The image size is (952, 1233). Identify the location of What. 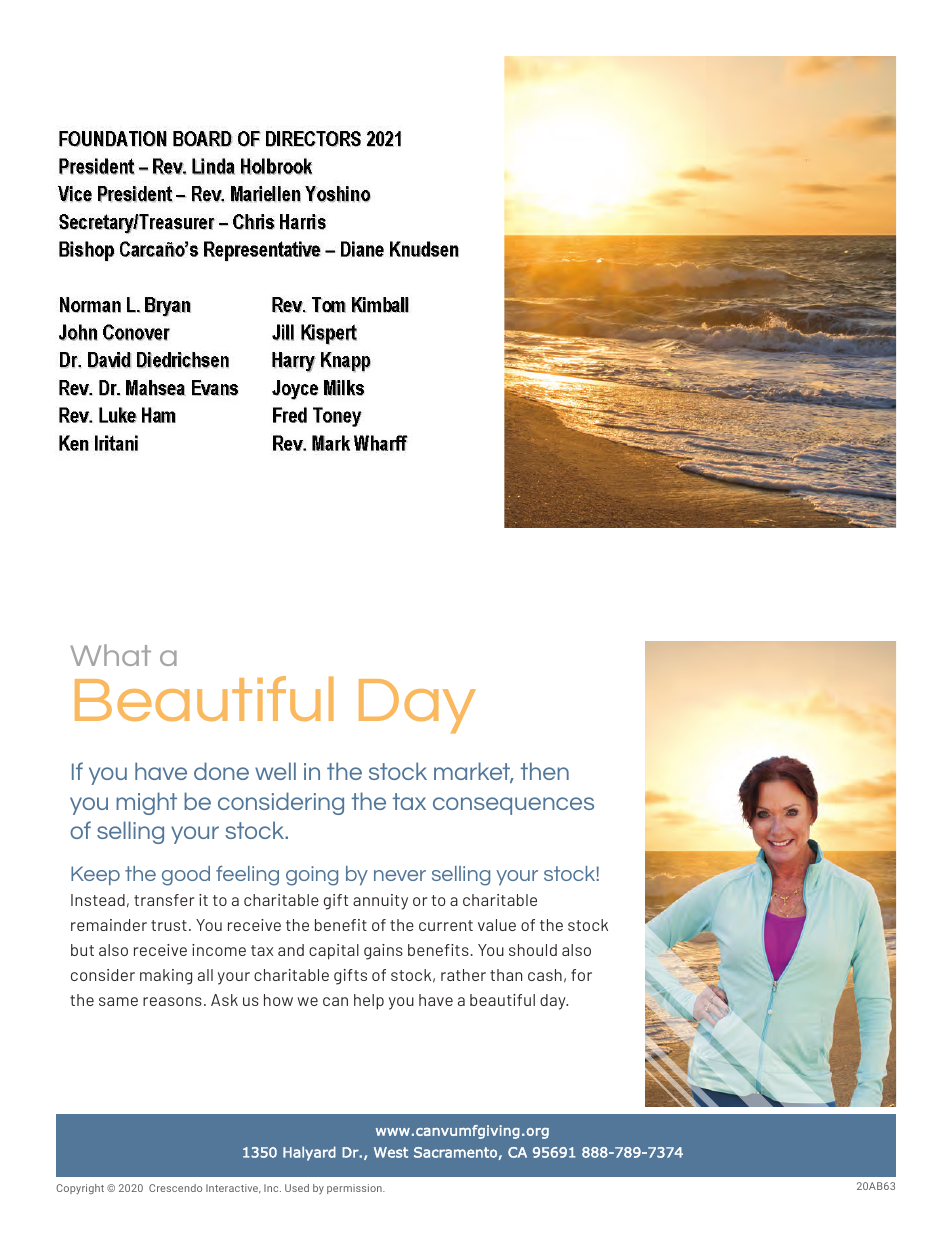
(110, 655).
